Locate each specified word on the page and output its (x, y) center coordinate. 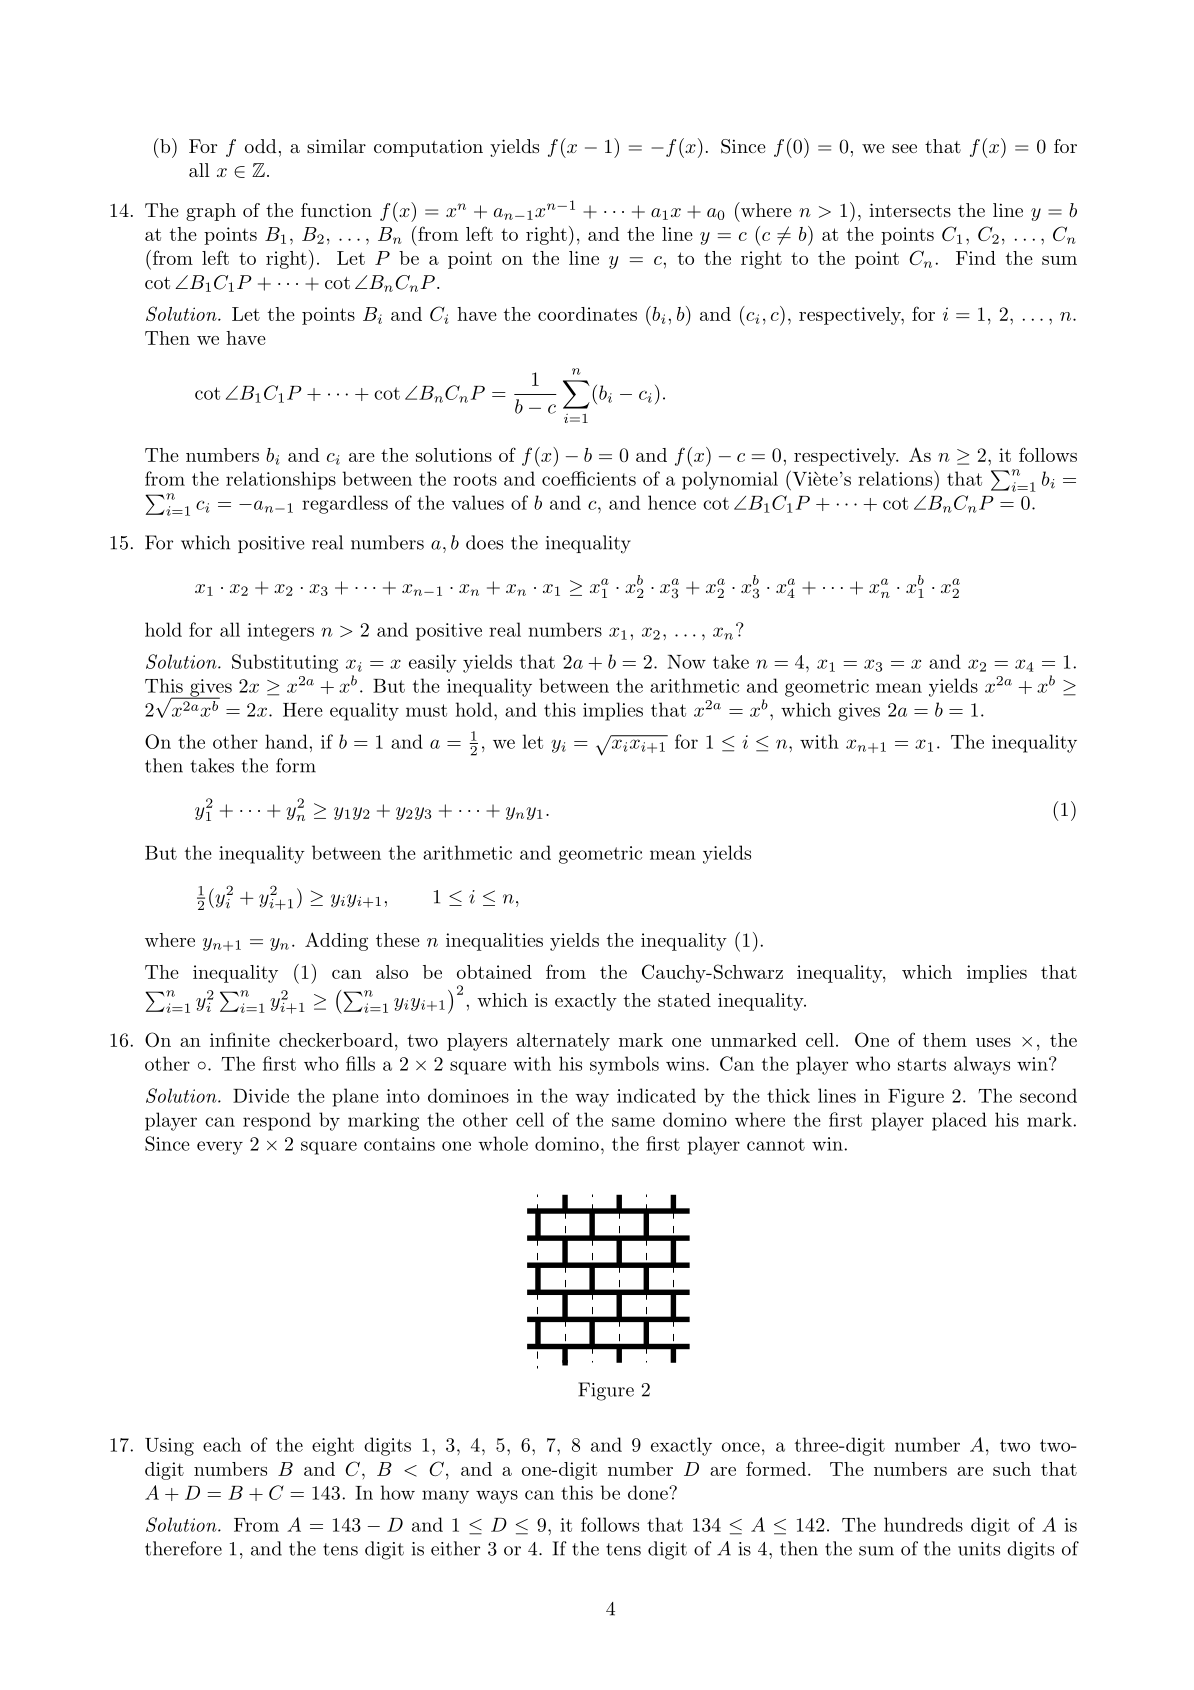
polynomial (730, 480)
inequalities (494, 942)
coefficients (589, 478)
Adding (336, 941)
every (220, 1148)
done (649, 1492)
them (945, 1040)
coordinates (587, 314)
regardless (345, 504)
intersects (910, 210)
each (222, 1444)
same (633, 1122)
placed (959, 1121)
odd (260, 146)
